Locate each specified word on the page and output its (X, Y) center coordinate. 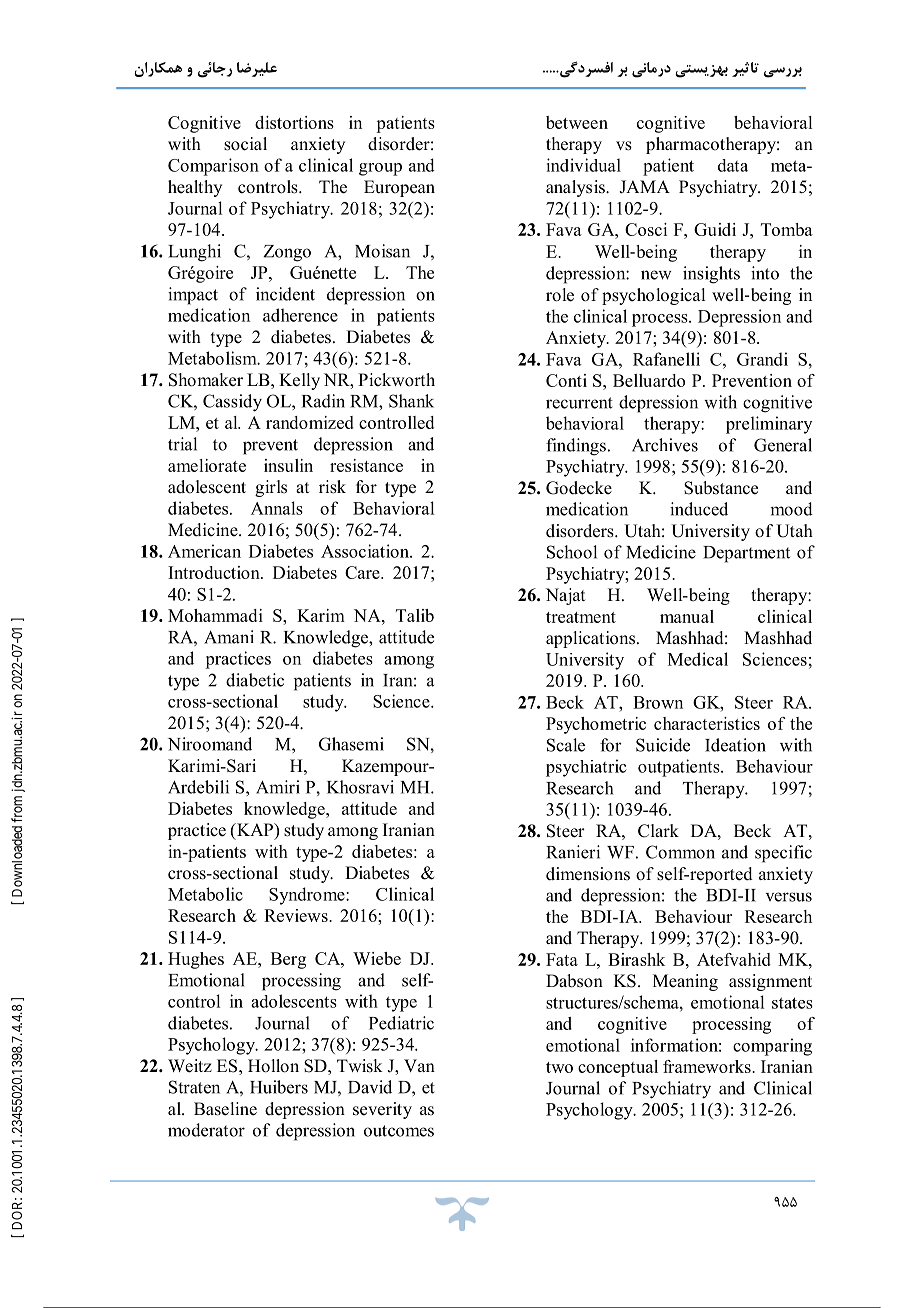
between (577, 122)
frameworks (708, 1066)
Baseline (225, 1109)
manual (687, 616)
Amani (229, 637)
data (733, 165)
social (245, 144)
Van (419, 1065)
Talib (415, 615)
